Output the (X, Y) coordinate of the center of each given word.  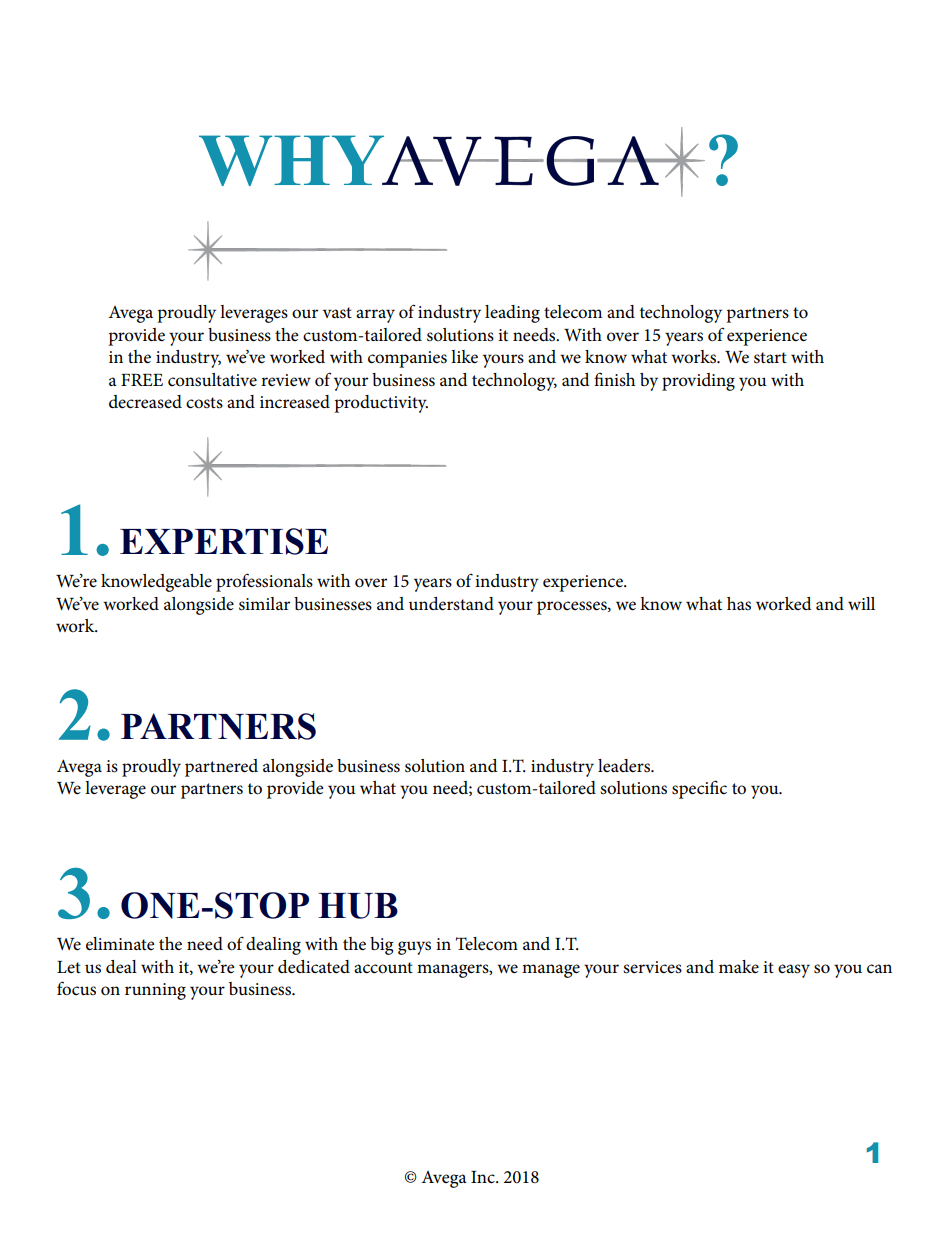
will (861, 603)
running (155, 991)
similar (264, 604)
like (464, 357)
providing (698, 382)
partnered (221, 768)
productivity (381, 404)
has (739, 604)
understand (451, 604)
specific (699, 789)
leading (512, 314)
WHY (293, 160)
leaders (625, 766)
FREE (142, 380)
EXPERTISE (224, 541)
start (770, 358)
